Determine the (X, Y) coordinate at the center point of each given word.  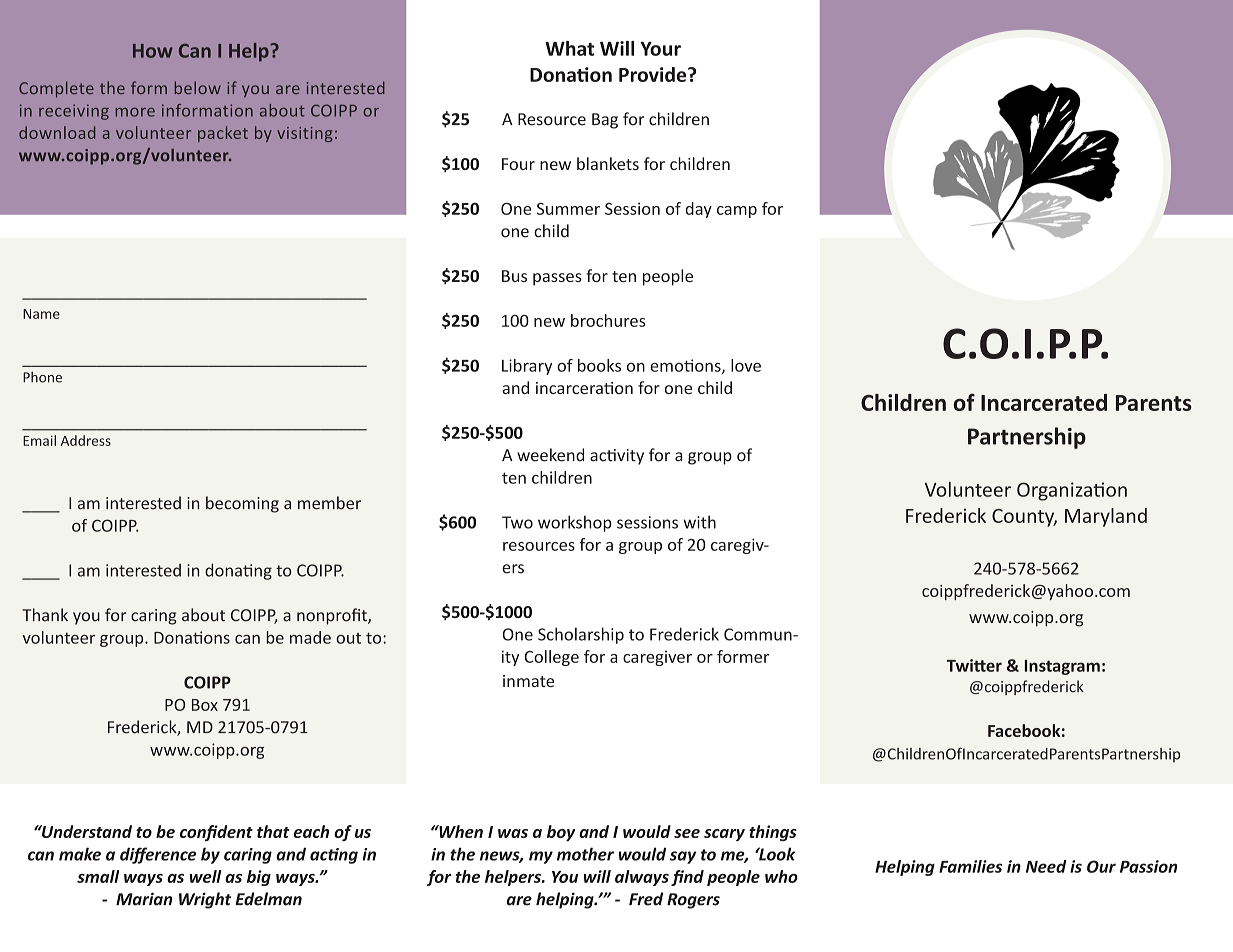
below (198, 87)
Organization (1072, 491)
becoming (242, 504)
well (205, 876)
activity (617, 457)
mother (585, 854)
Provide (654, 74)
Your (660, 49)
